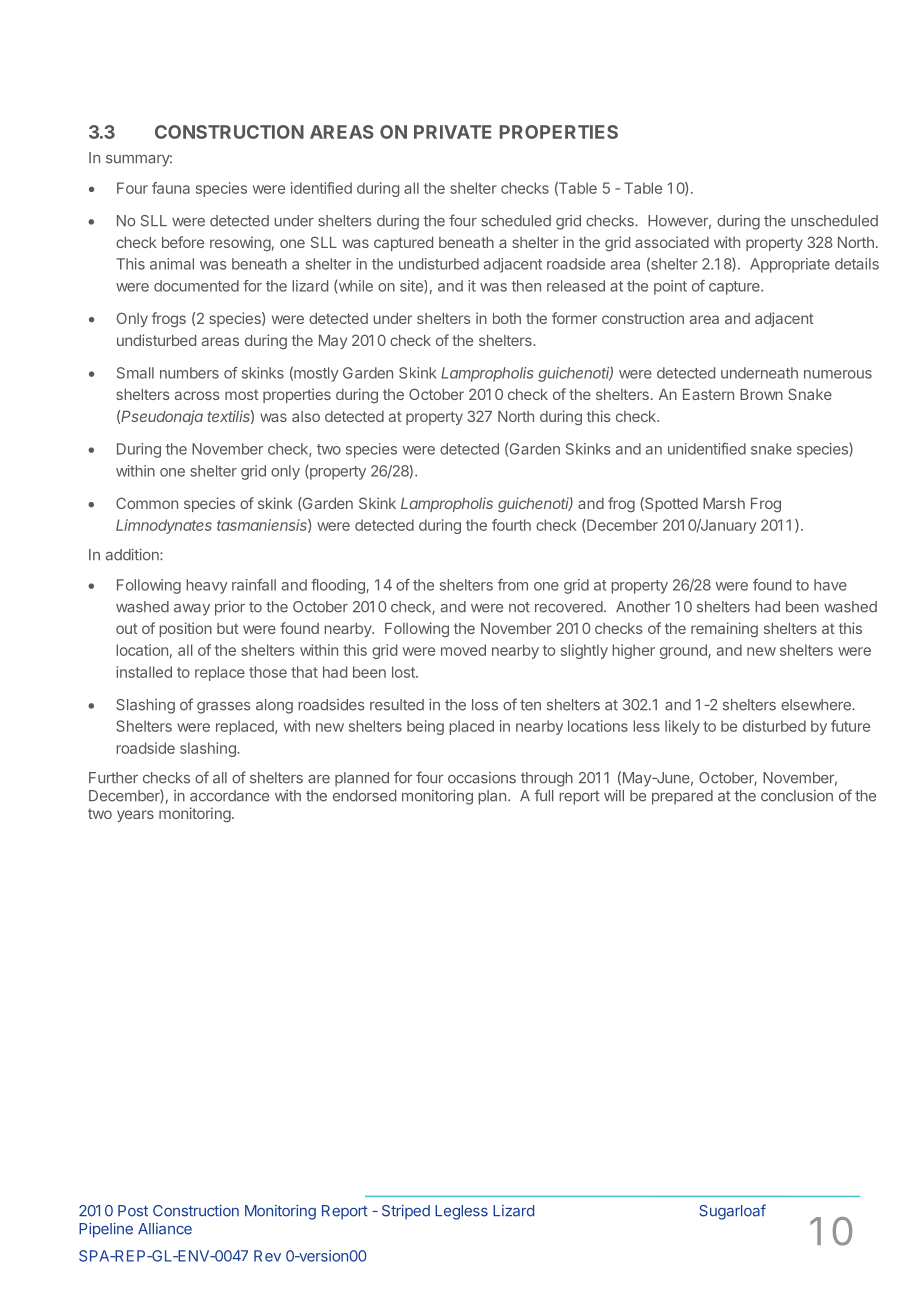 The height and width of the image is (1308, 924). What do you see at coordinates (482, 778) in the image?
I see `occasions` at bounding box center [482, 778].
